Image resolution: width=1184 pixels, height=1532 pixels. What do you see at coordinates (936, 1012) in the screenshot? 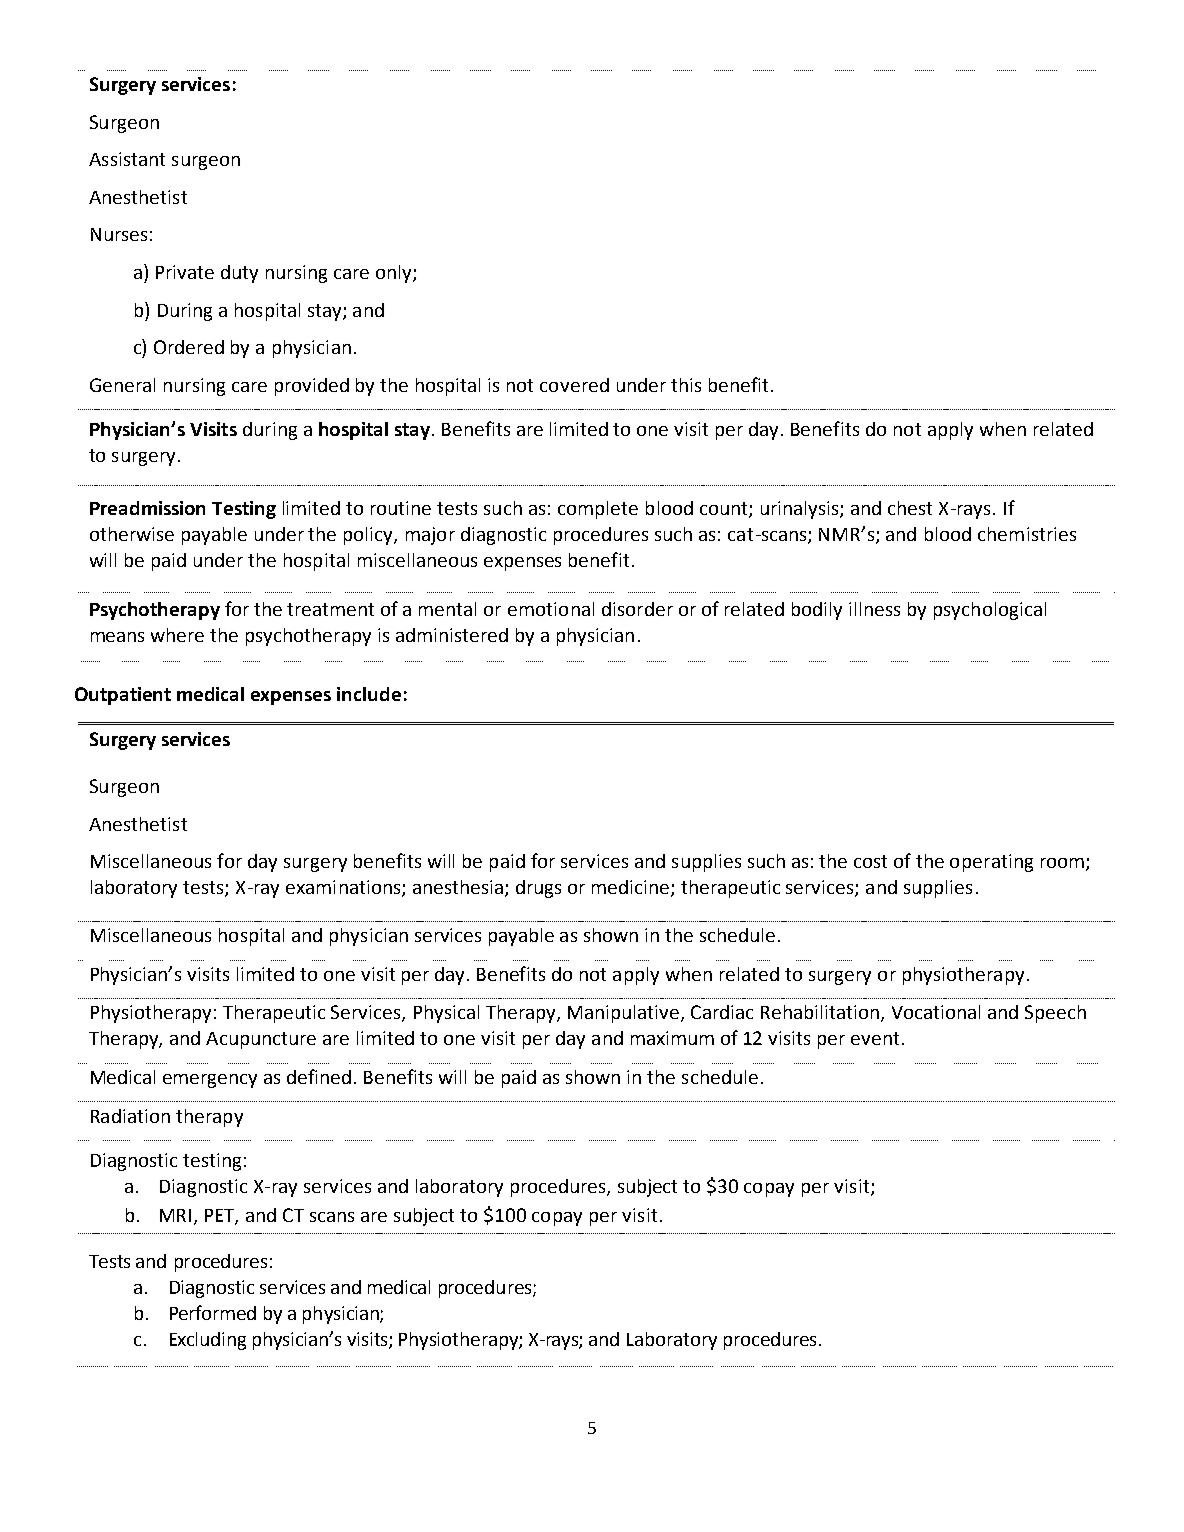
I see `Vocational` at bounding box center [936, 1012].
